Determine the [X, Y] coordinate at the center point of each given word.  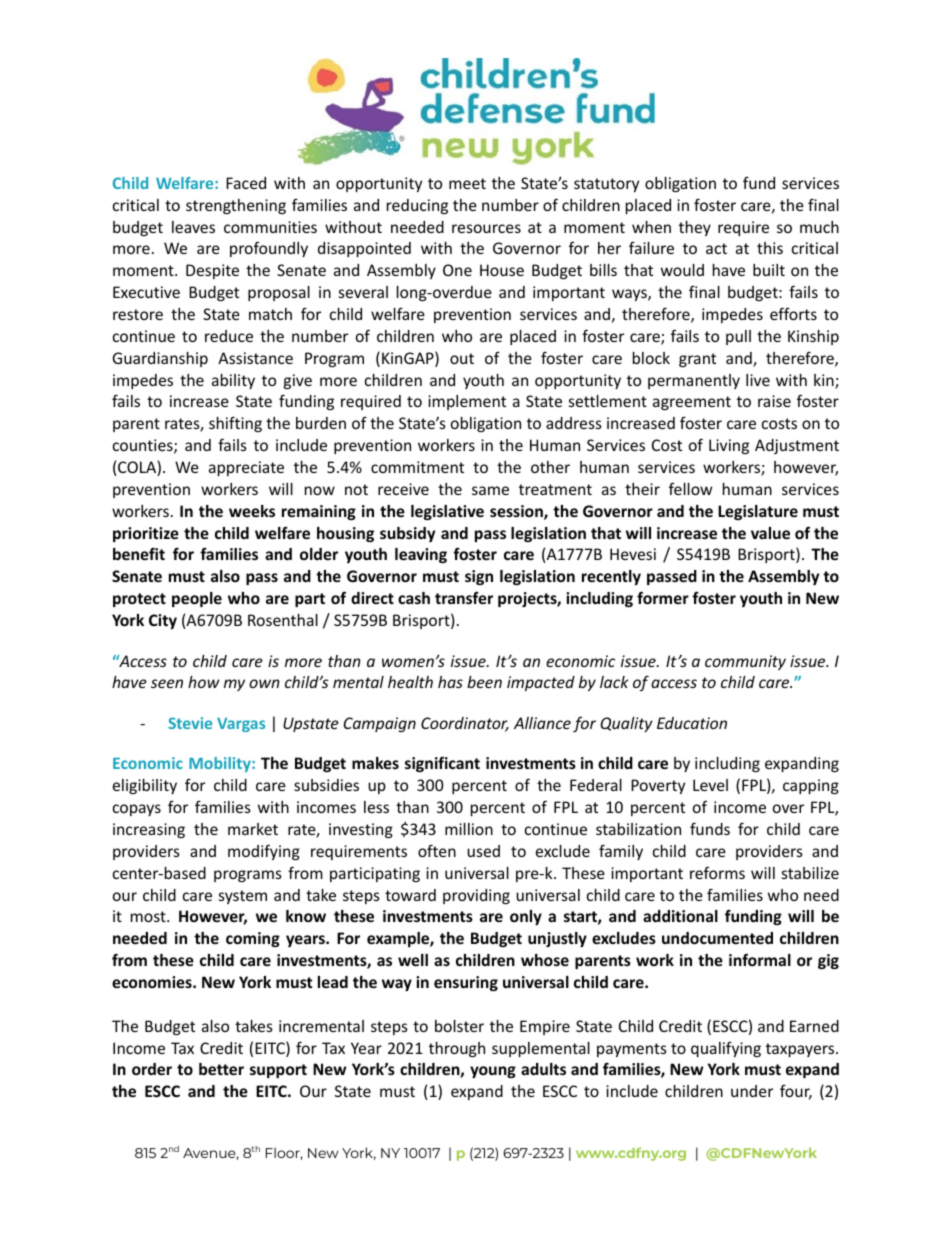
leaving [421, 555]
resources [486, 228]
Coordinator [465, 724]
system [243, 897]
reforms [717, 872]
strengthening [236, 206]
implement [467, 402]
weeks [252, 511]
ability [233, 381]
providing [476, 896]
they [695, 228]
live [758, 380]
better [221, 1069]
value [770, 533]
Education [692, 723]
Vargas [241, 725]
